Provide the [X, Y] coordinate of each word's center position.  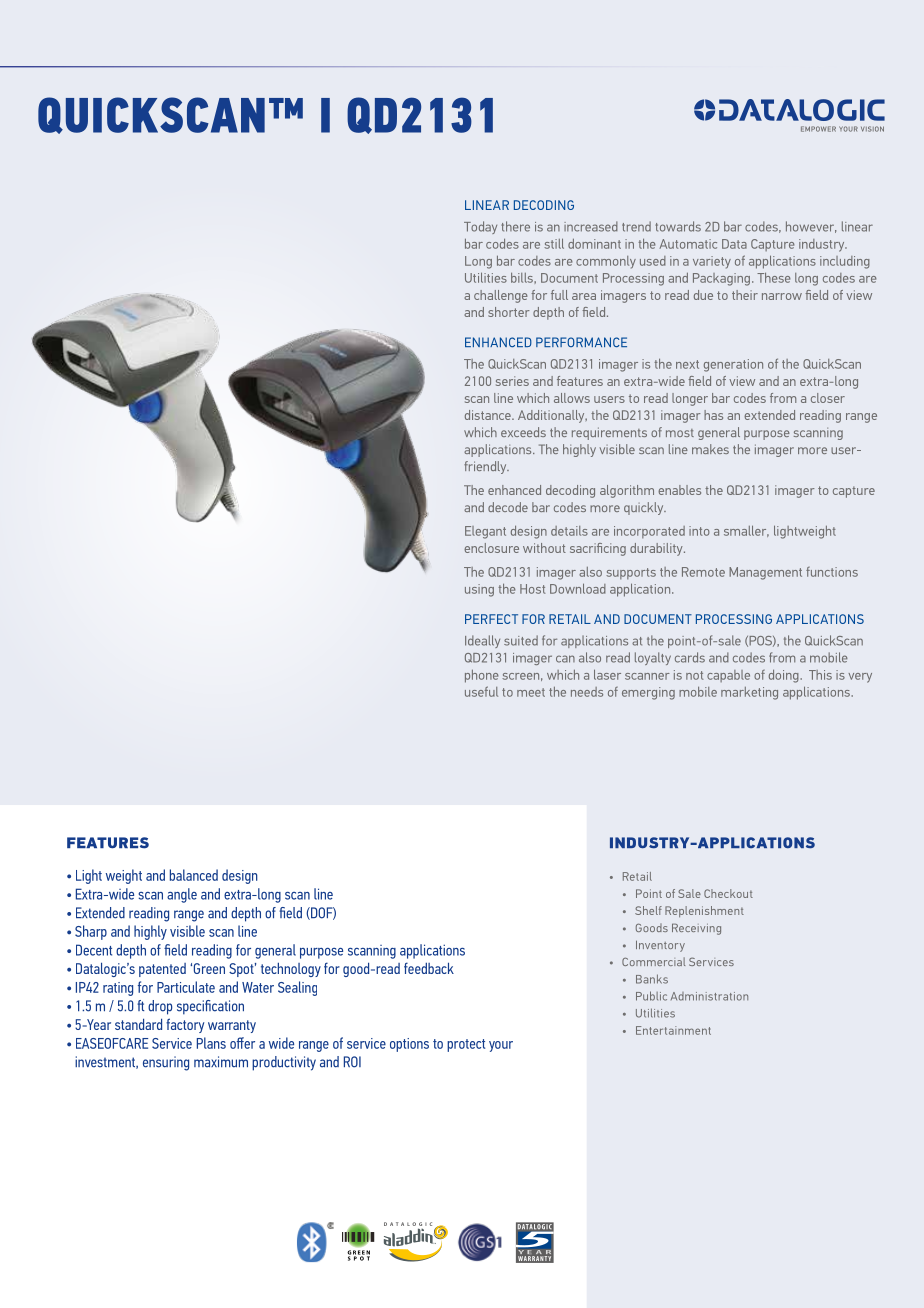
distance [489, 415]
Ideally [482, 641]
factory [185, 1025]
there [515, 226]
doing [785, 676]
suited [521, 640]
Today [480, 227]
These [774, 278]
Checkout [728, 893]
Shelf [648, 910]
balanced [194, 875]
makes [710, 449]
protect [466, 1045]
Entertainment [673, 1030]
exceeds [523, 432]
